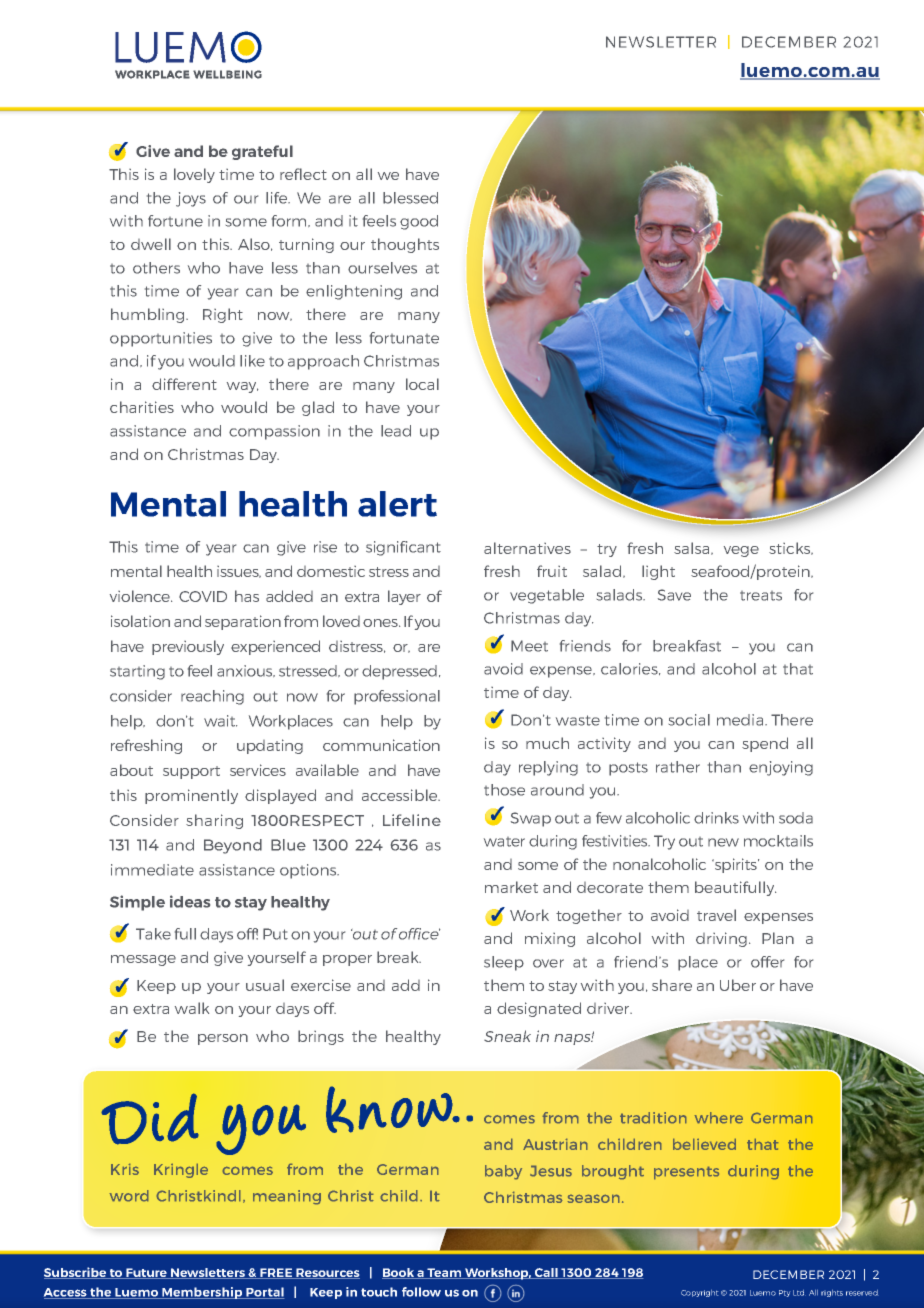  What do you see at coordinates (192, 1008) in the page?
I see `walk` at bounding box center [192, 1008].
